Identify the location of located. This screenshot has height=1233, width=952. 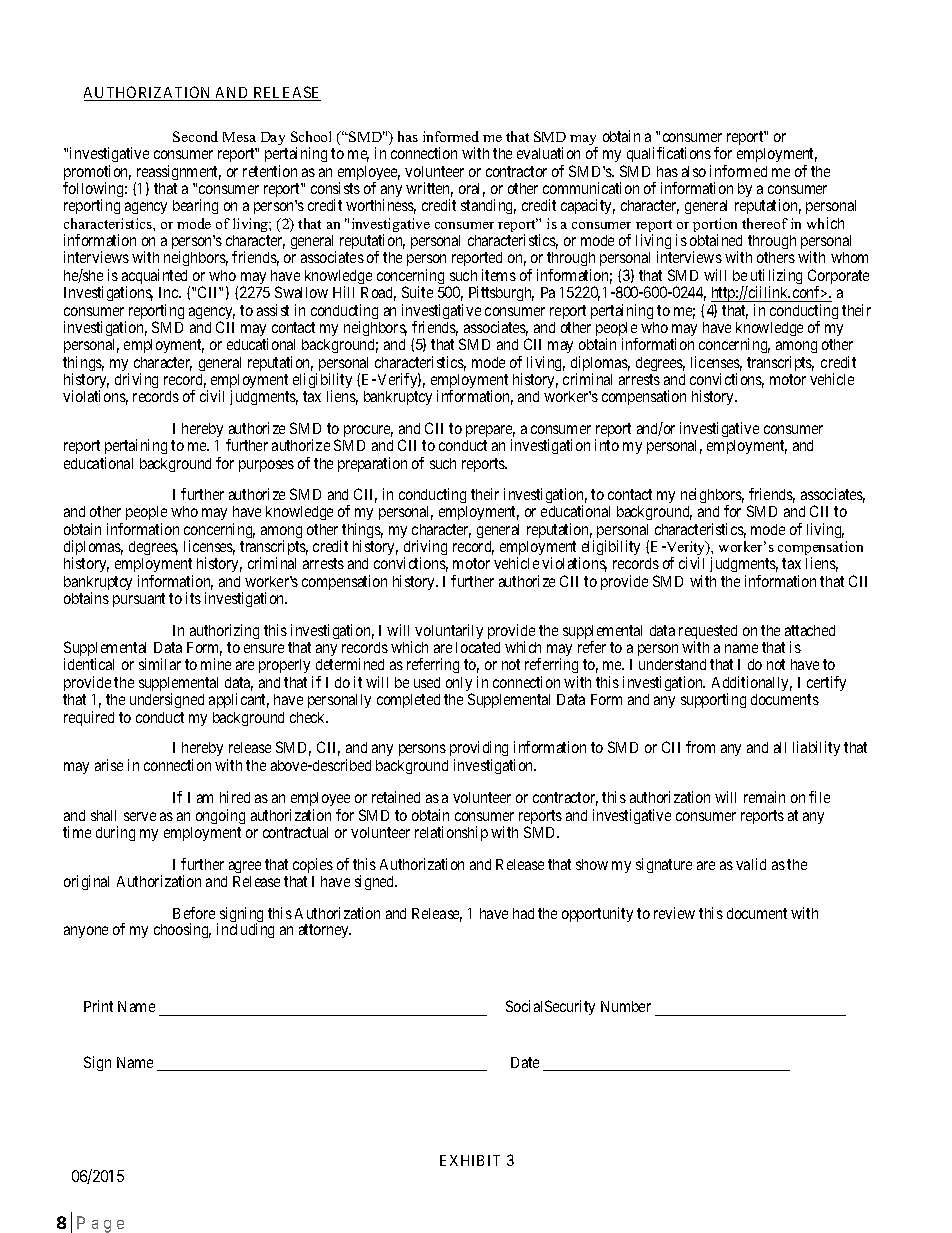
(478, 647).
